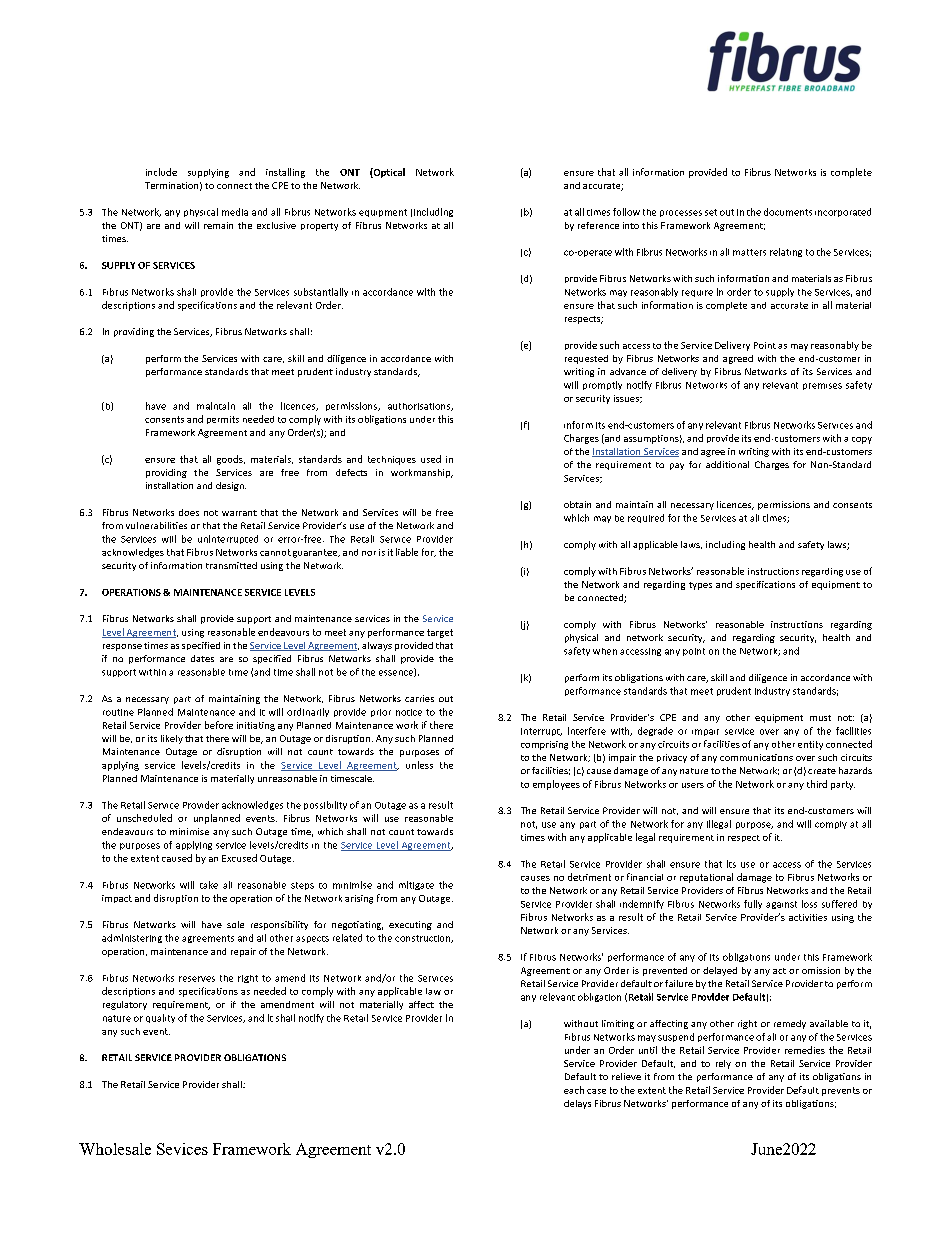 The width and height of the screenshot is (952, 1233). Describe the element at coordinates (820, 718) in the screenshot. I see `must` at that location.
